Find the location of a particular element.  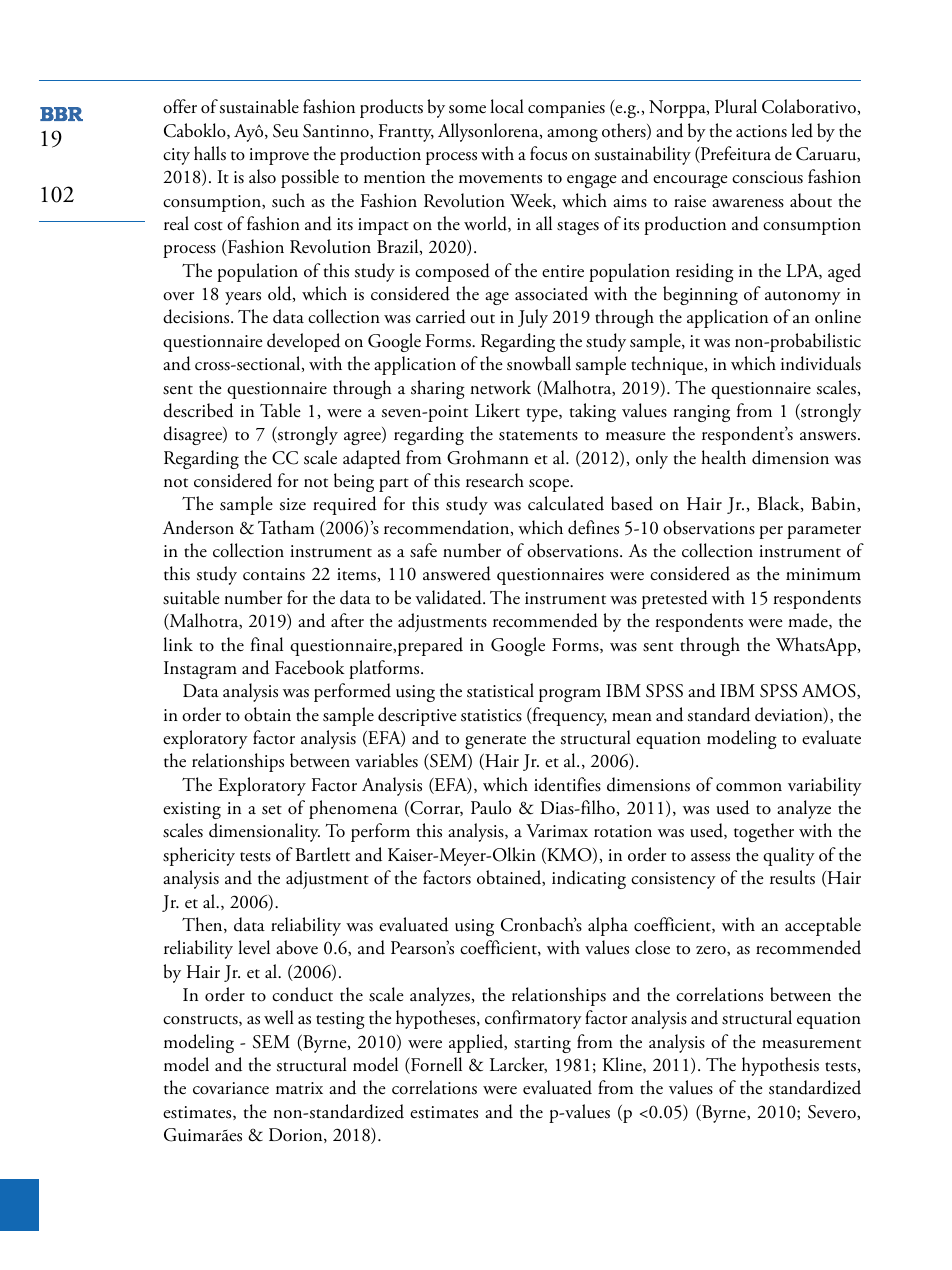

covariance is located at coordinates (231, 1088).
